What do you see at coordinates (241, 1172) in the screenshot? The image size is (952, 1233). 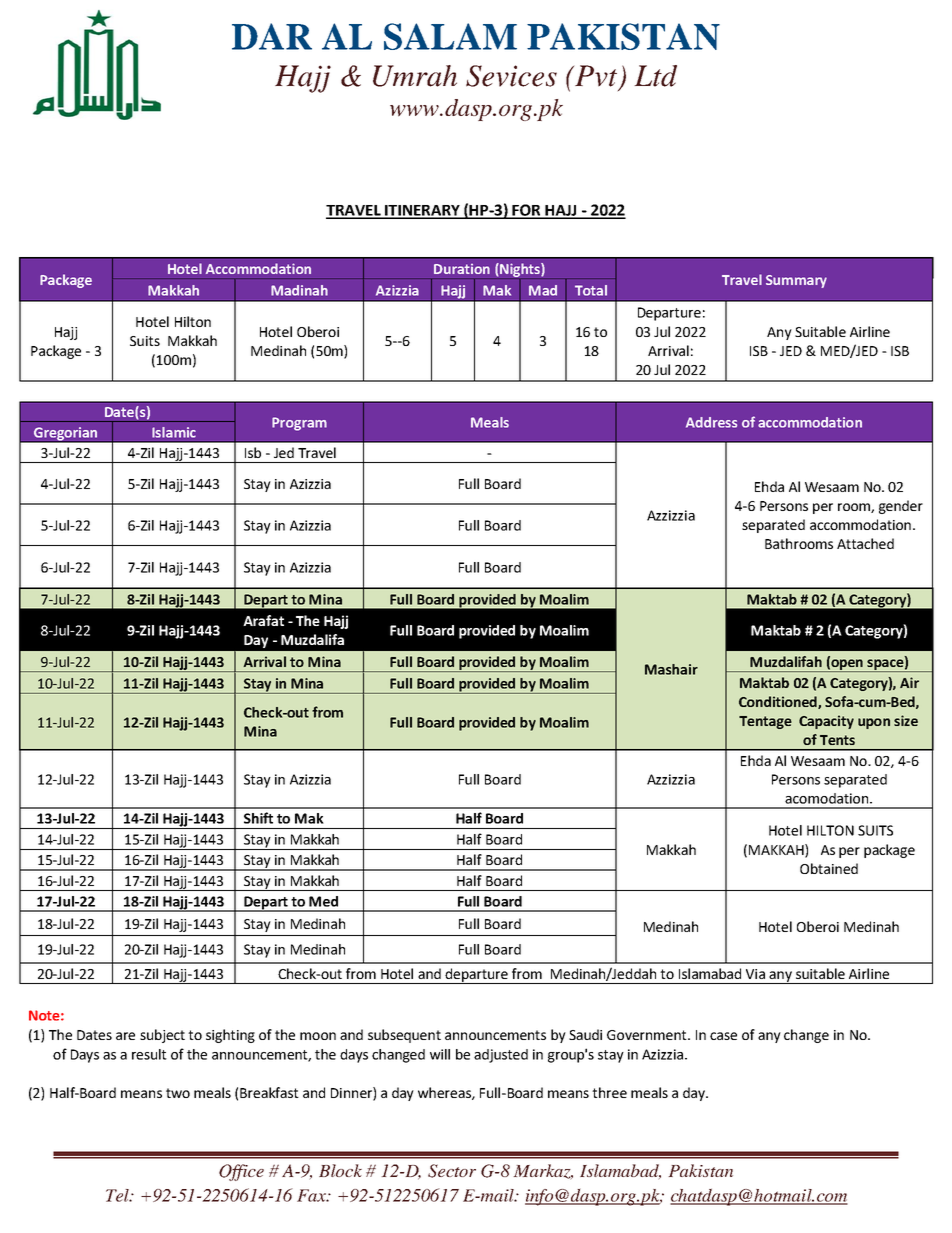 I see `Office` at bounding box center [241, 1172].
